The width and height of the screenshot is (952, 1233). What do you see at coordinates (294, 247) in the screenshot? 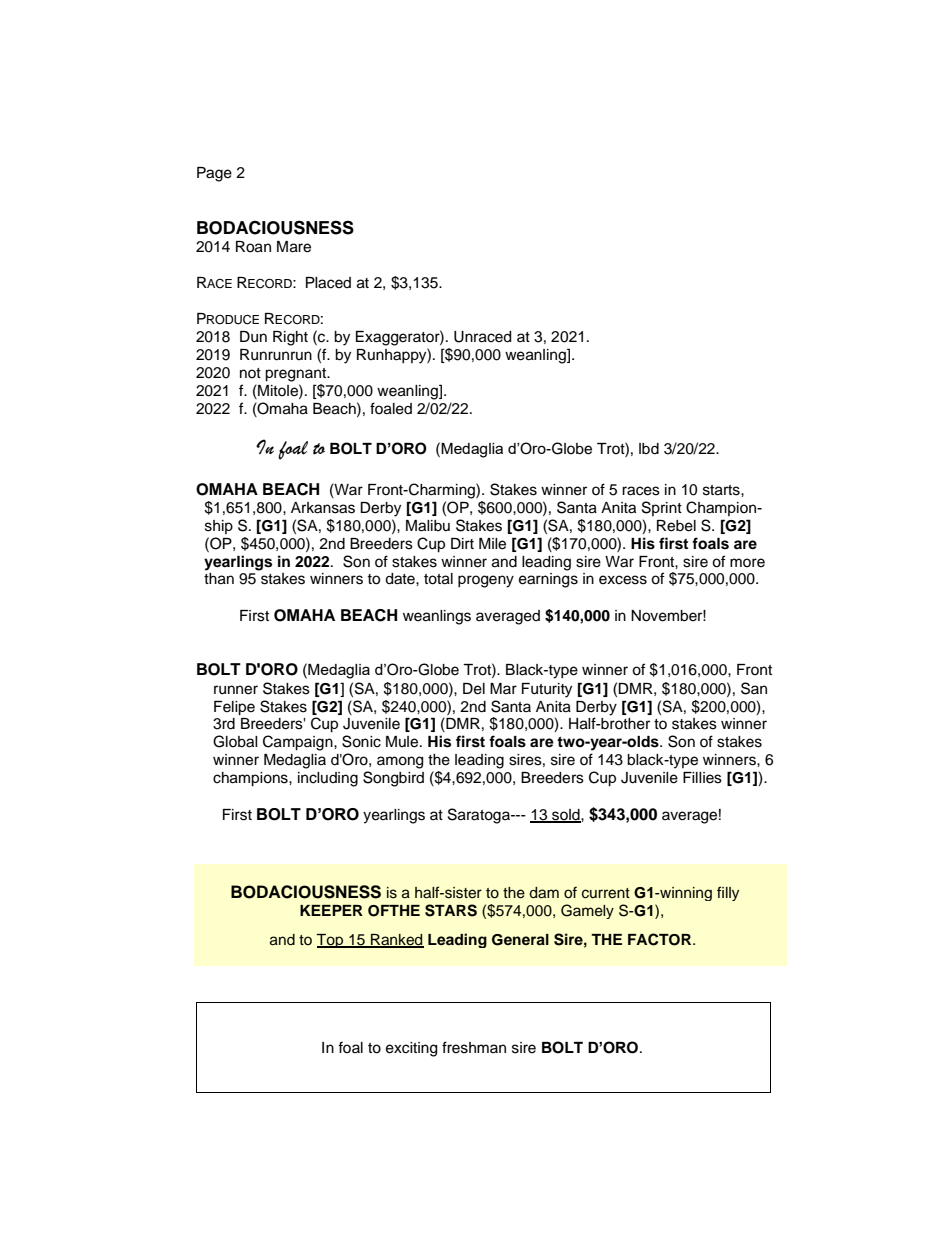
I see `Mare` at bounding box center [294, 247].
